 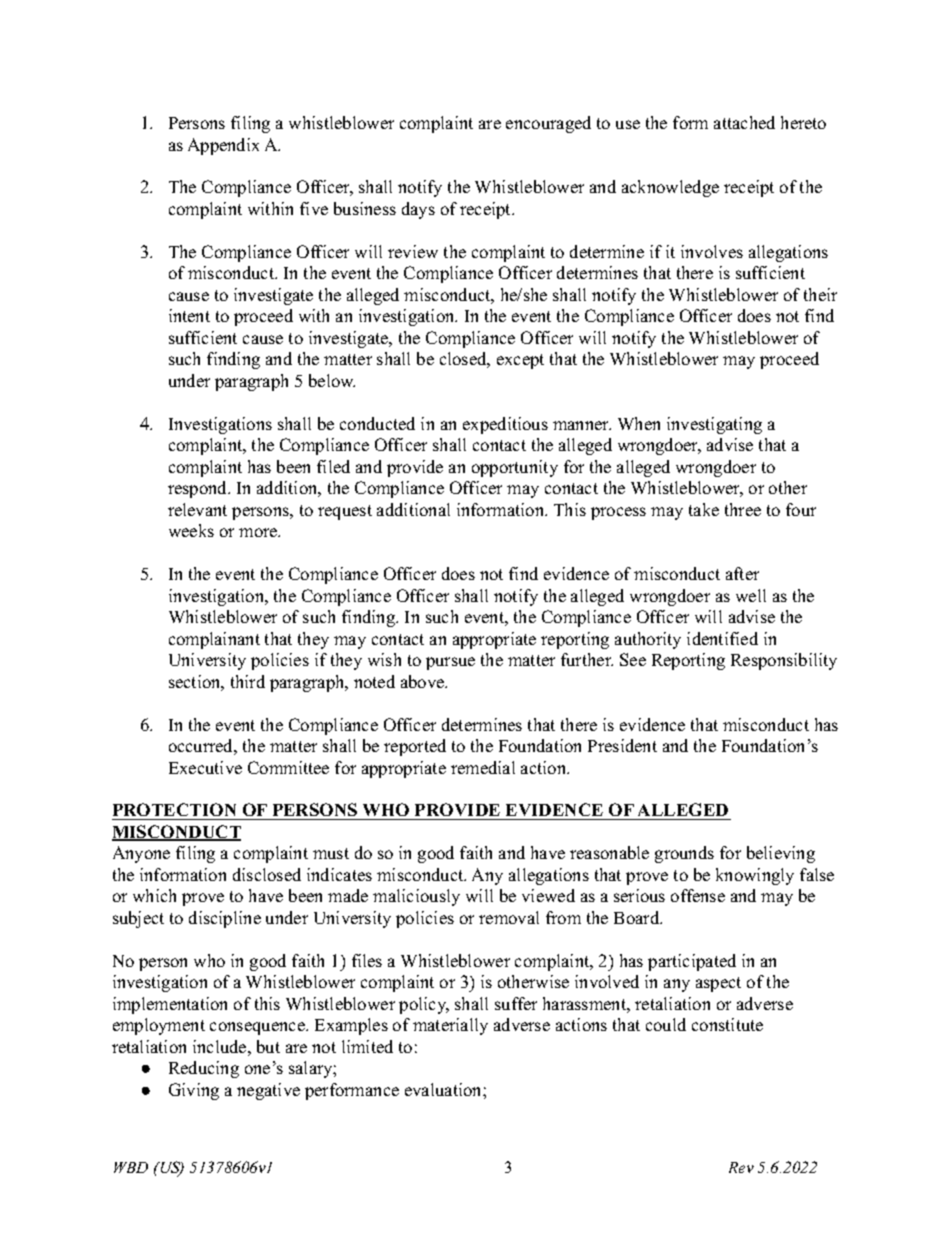 I want to click on Reducing, so click(x=204, y=1069).
